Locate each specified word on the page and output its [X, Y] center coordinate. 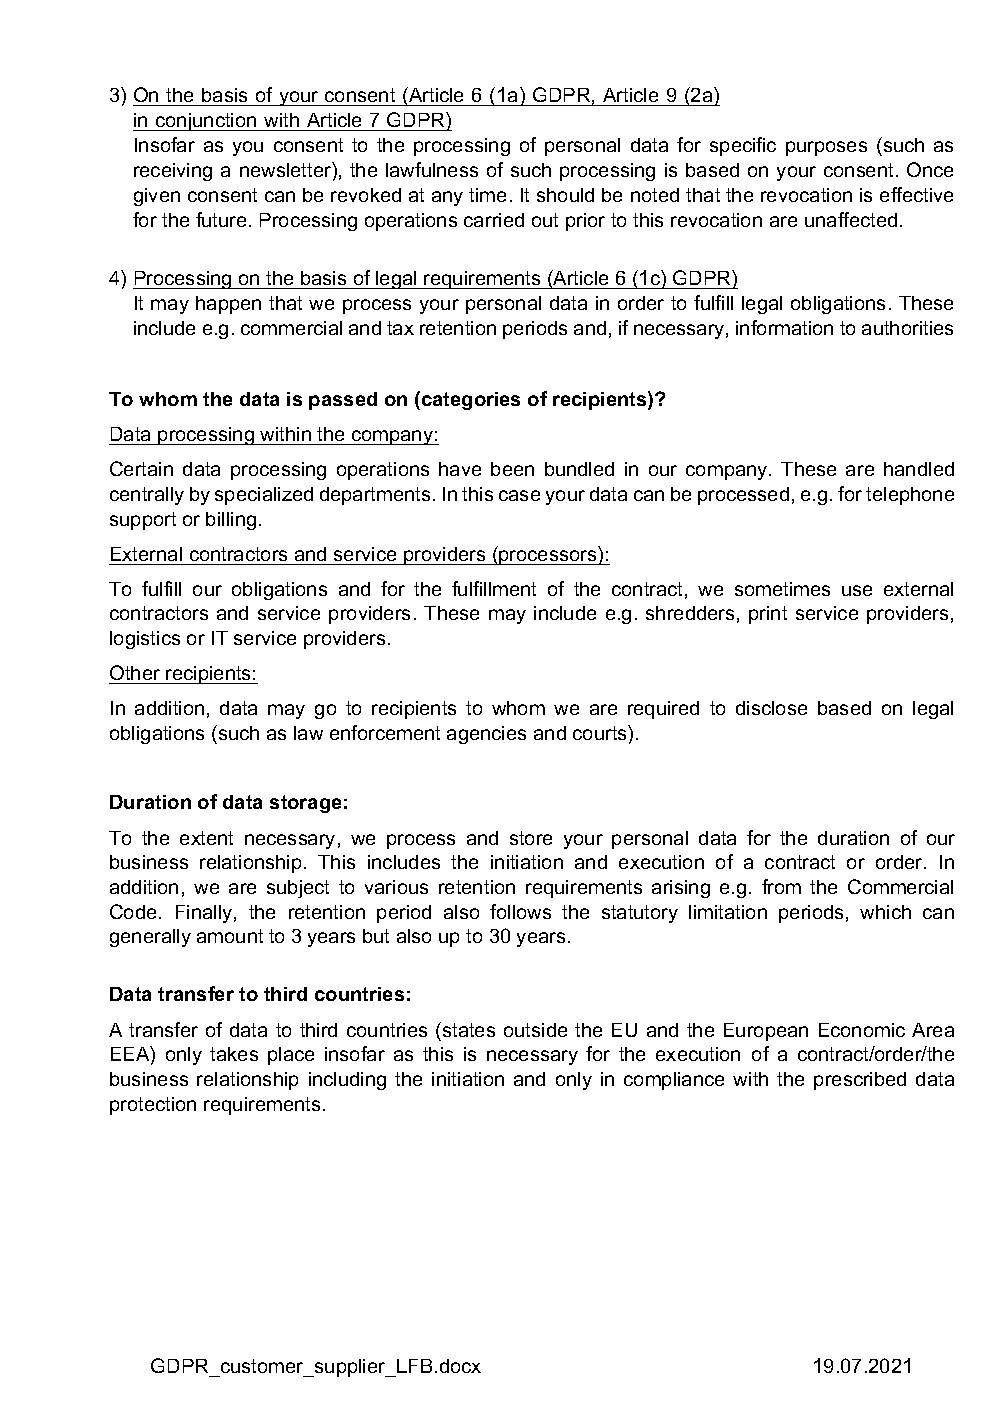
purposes [826, 148]
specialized [264, 496]
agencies [486, 735]
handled [919, 469]
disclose [771, 708]
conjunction [206, 122]
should [565, 195]
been [512, 469]
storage [305, 804]
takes [234, 1054]
